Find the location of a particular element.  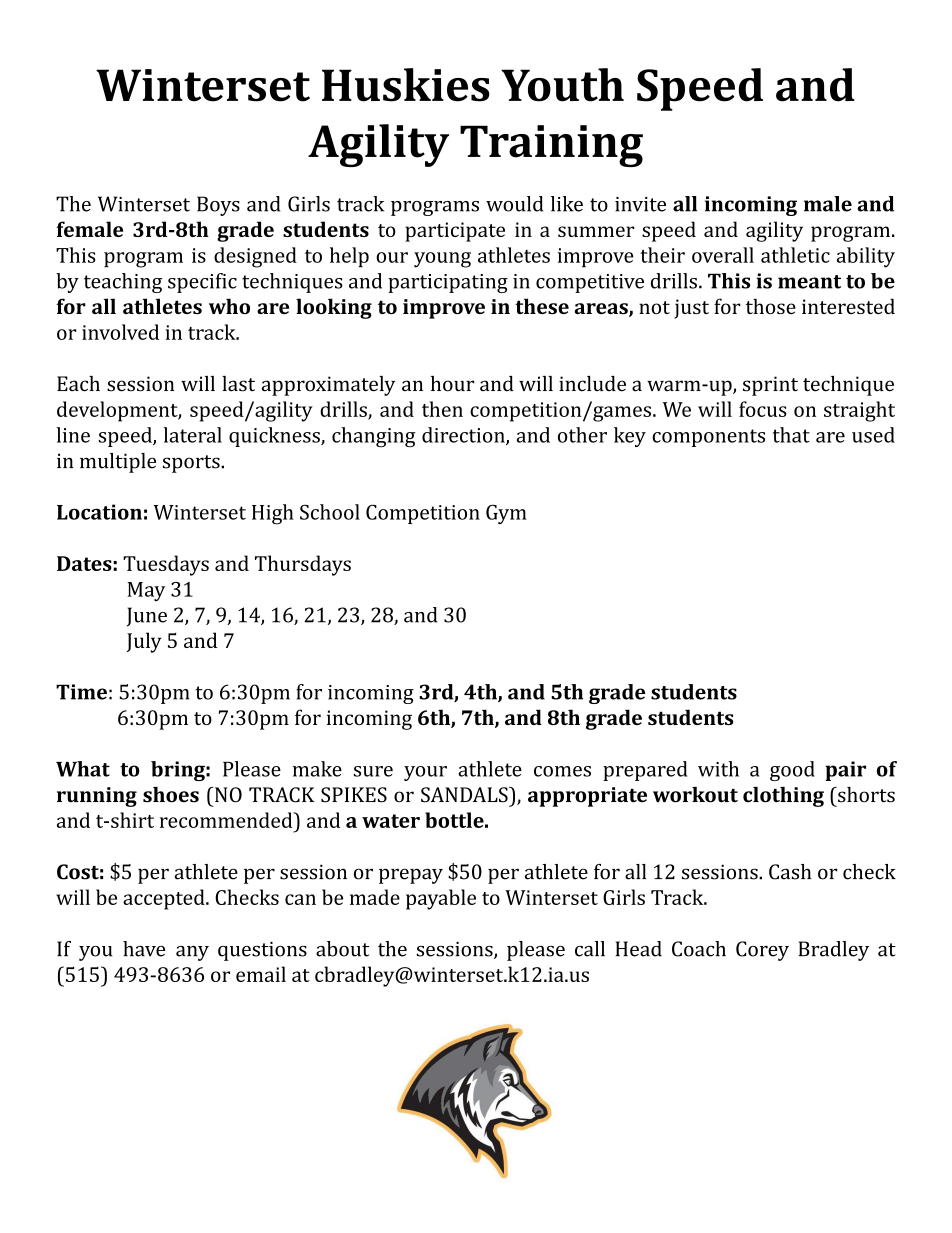

Tuesdays is located at coordinates (166, 565).
